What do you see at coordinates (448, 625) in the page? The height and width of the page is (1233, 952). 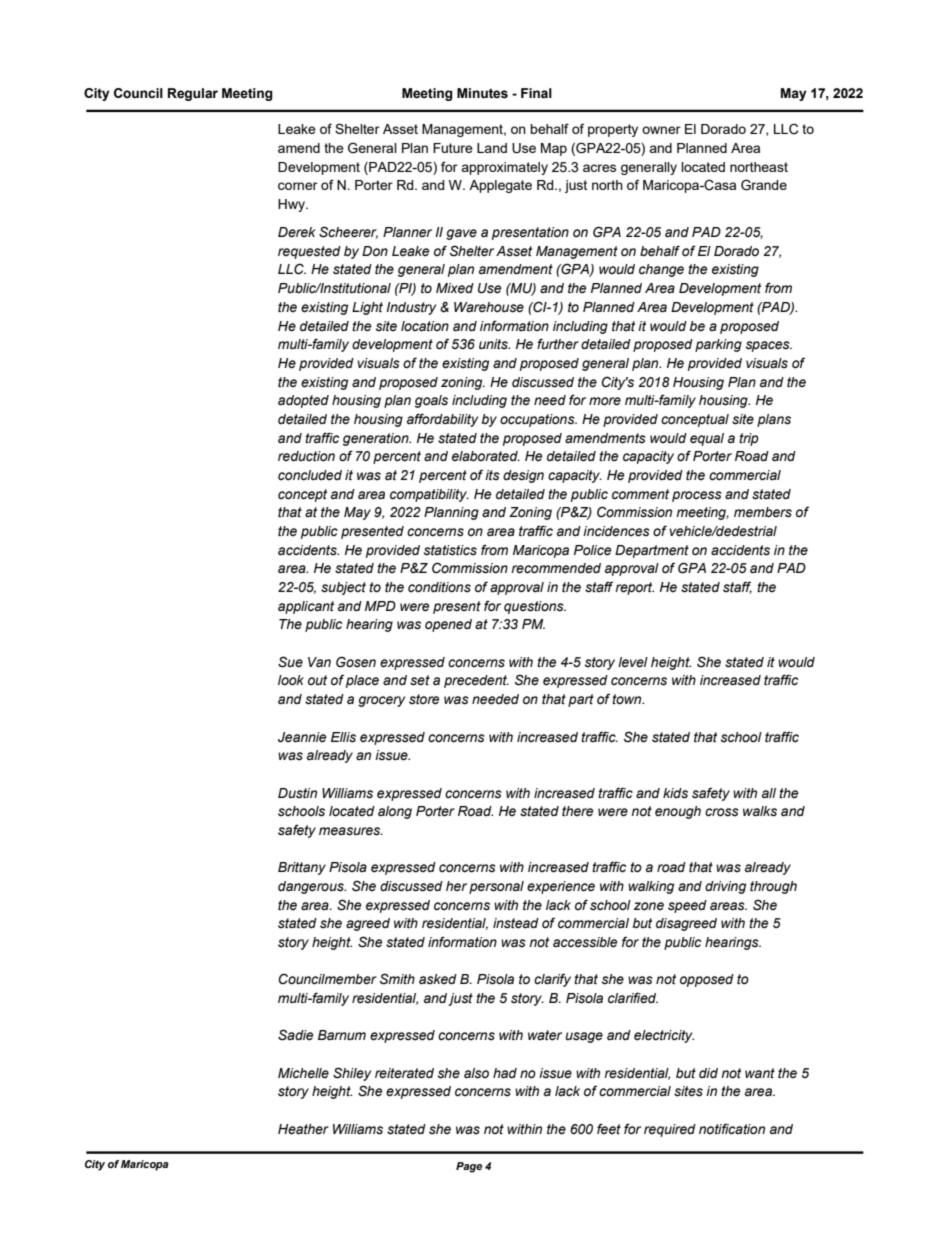 I see `opened` at bounding box center [448, 625].
